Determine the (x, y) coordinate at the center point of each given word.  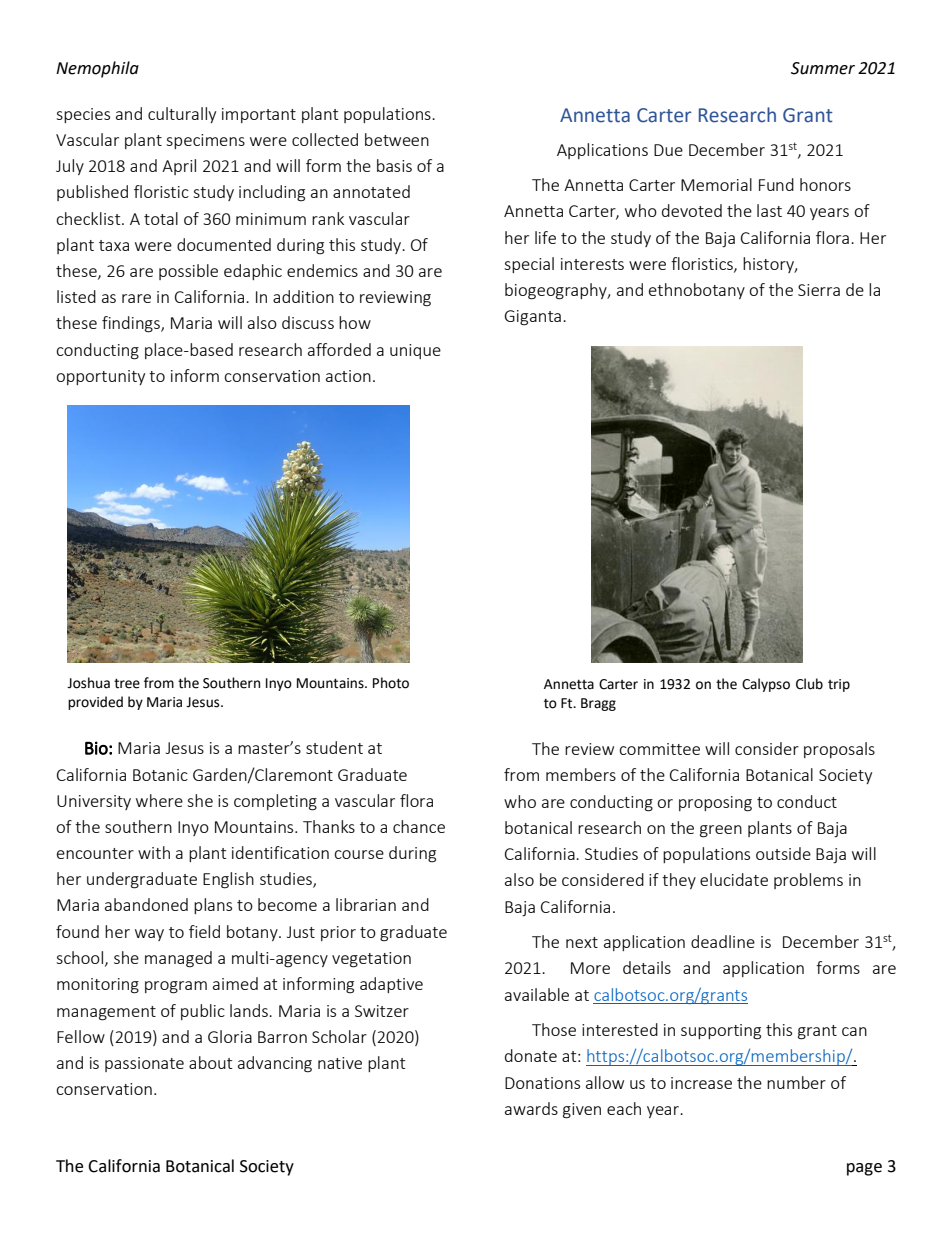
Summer (823, 68)
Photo (391, 683)
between (397, 139)
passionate (144, 1064)
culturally (182, 115)
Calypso (766, 685)
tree (127, 683)
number (796, 1082)
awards (531, 1108)
